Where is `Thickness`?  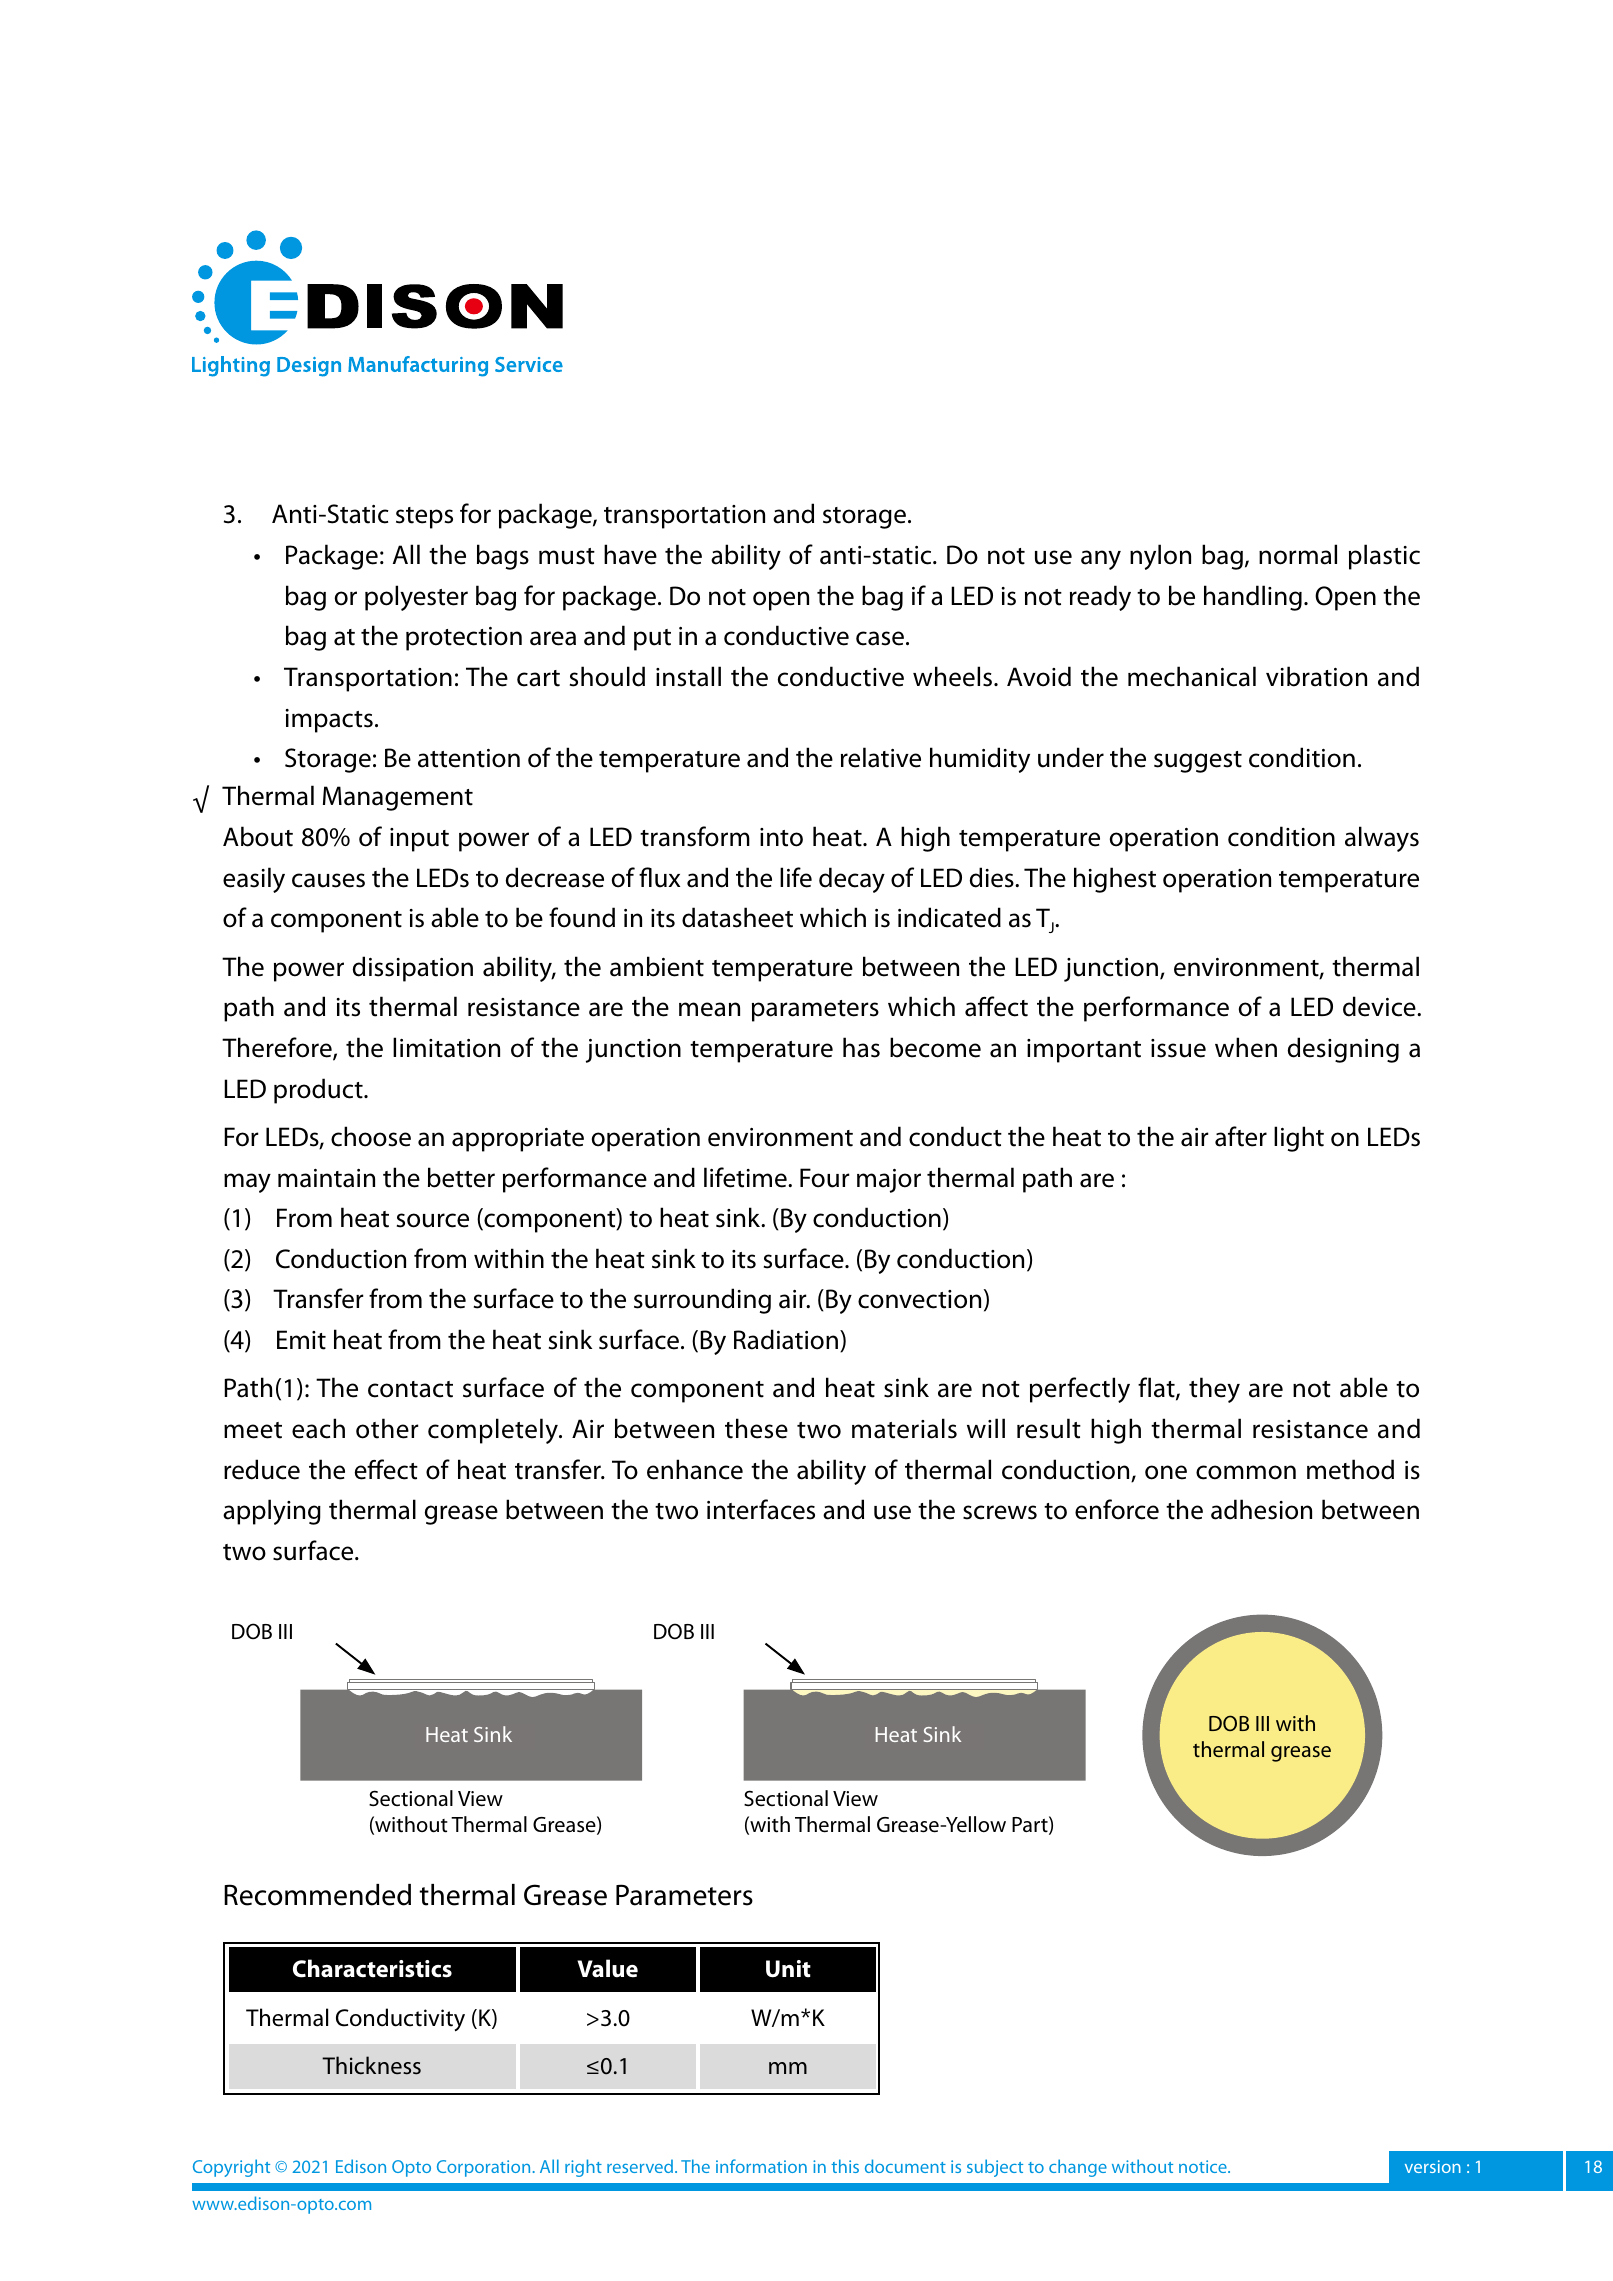 Thickness is located at coordinates (371, 2065).
